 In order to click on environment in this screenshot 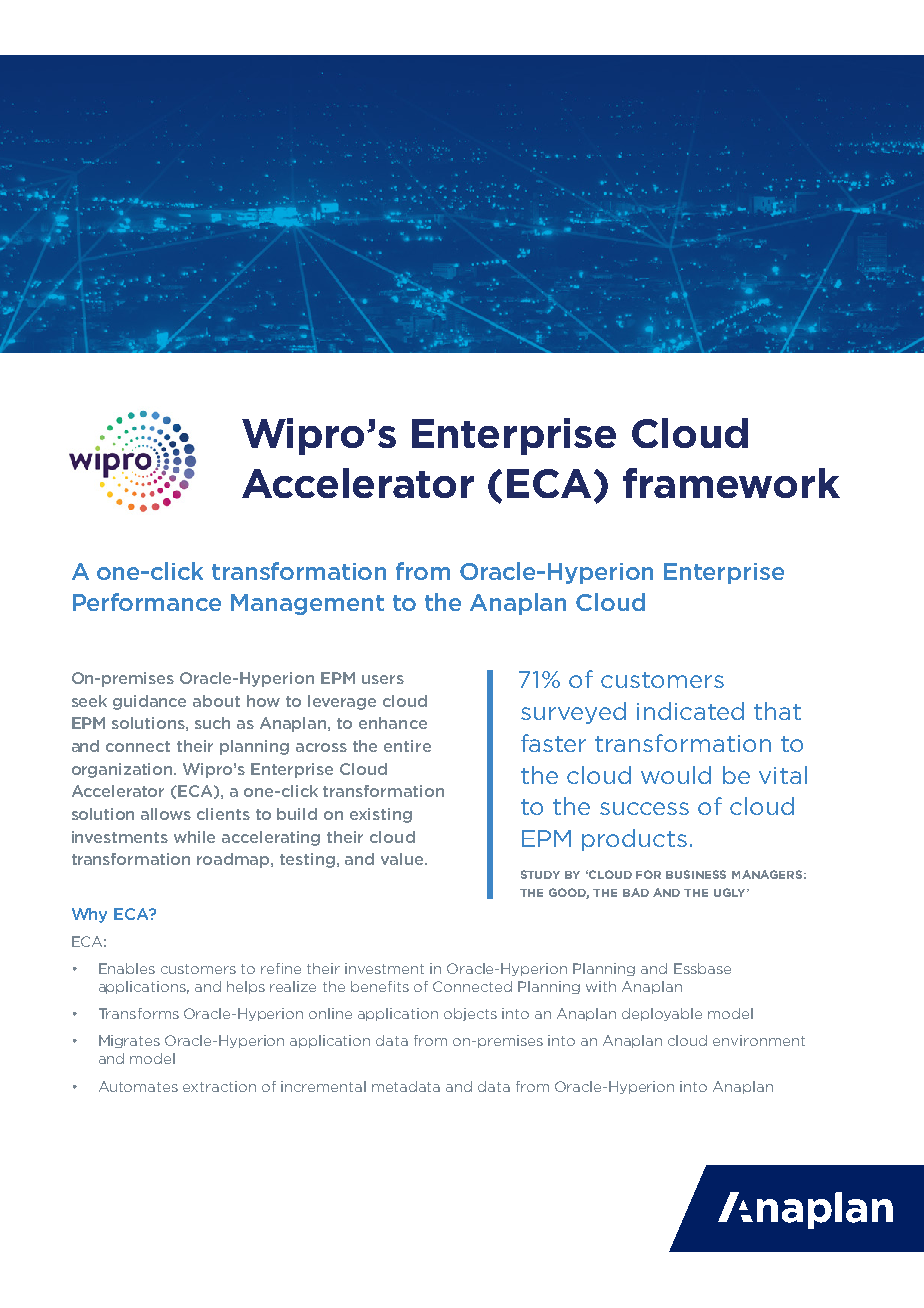, I will do `click(759, 1040)`.
